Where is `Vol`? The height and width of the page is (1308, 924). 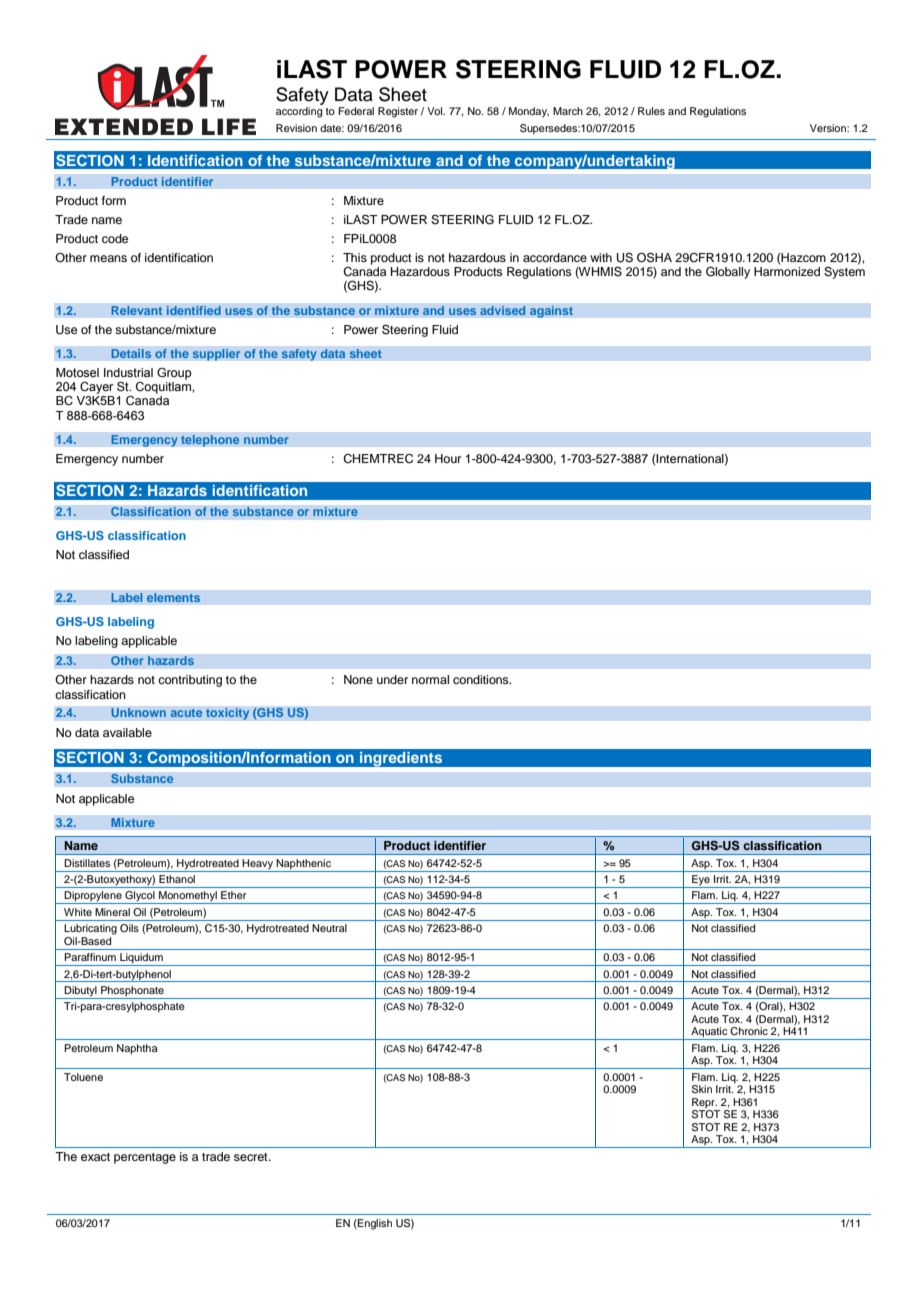 Vol is located at coordinates (436, 111).
